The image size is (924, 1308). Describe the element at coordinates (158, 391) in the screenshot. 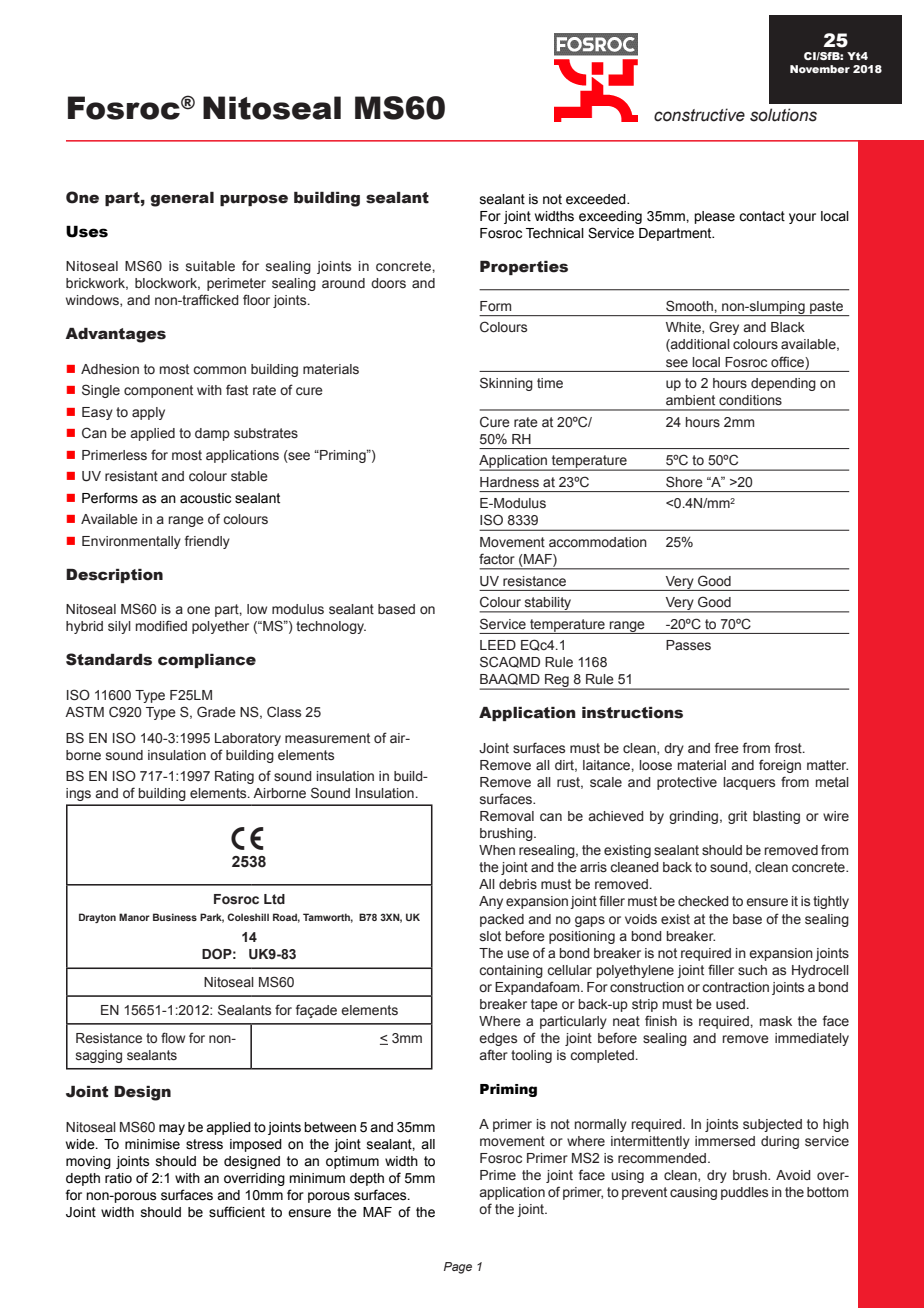

I see `component` at that location.
